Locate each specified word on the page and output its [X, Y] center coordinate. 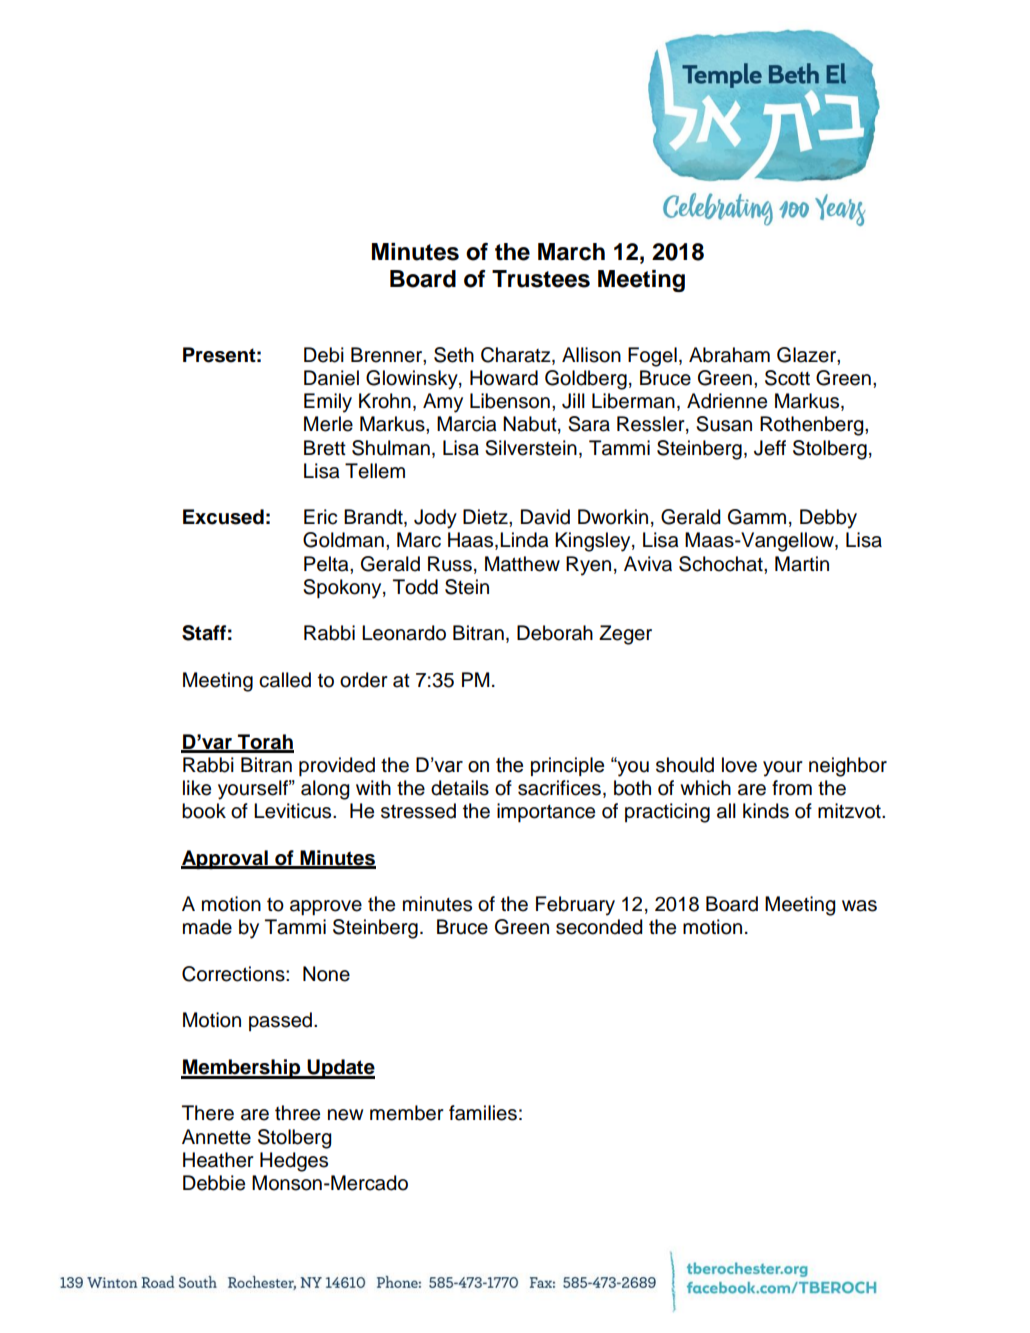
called [285, 680]
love [739, 765]
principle [567, 766]
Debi [324, 355]
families [483, 1113]
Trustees [541, 279]
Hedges [294, 1162]
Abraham [729, 355]
